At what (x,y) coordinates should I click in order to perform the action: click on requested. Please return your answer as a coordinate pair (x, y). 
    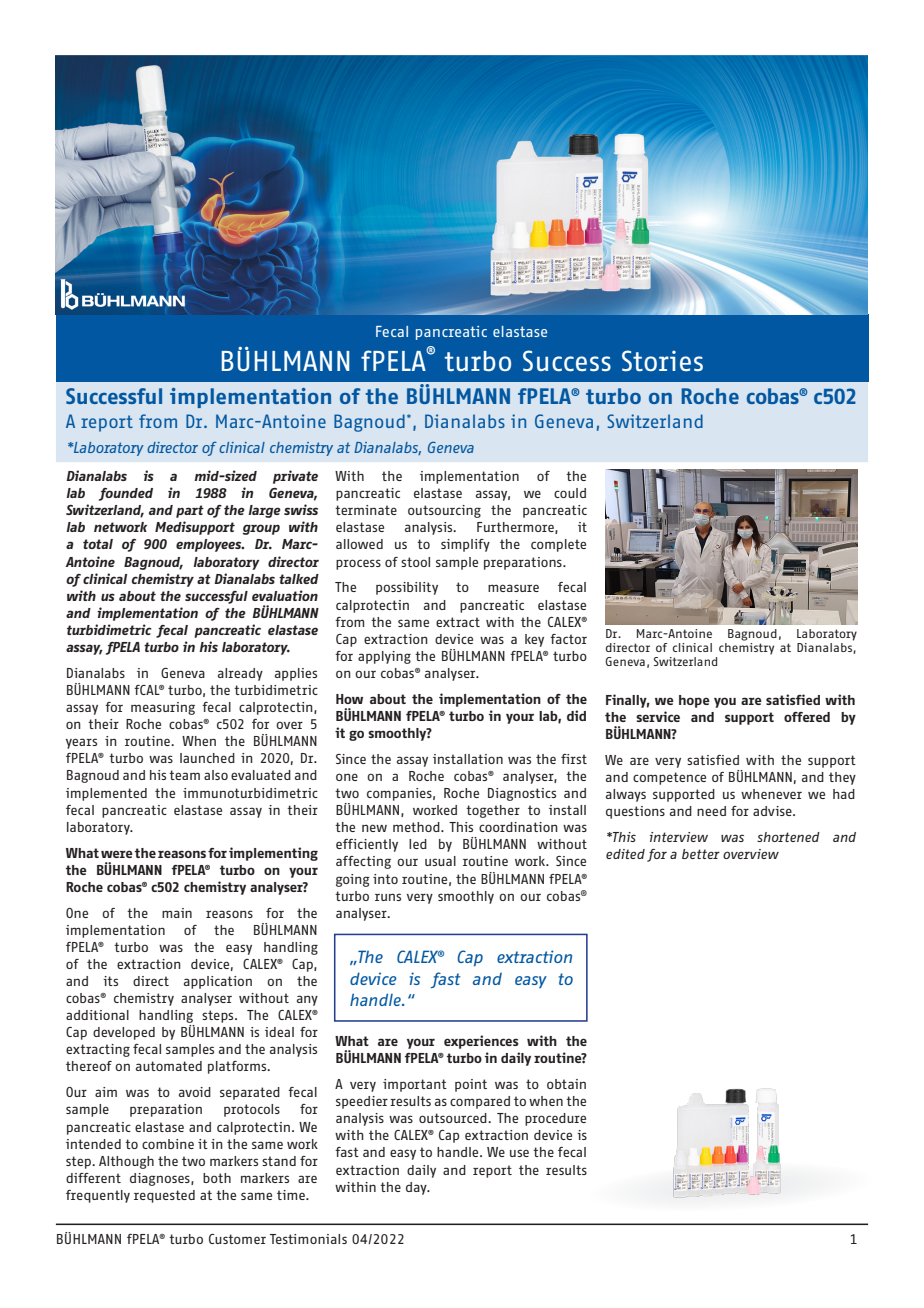
    Looking at the image, I should click on (164, 1196).
